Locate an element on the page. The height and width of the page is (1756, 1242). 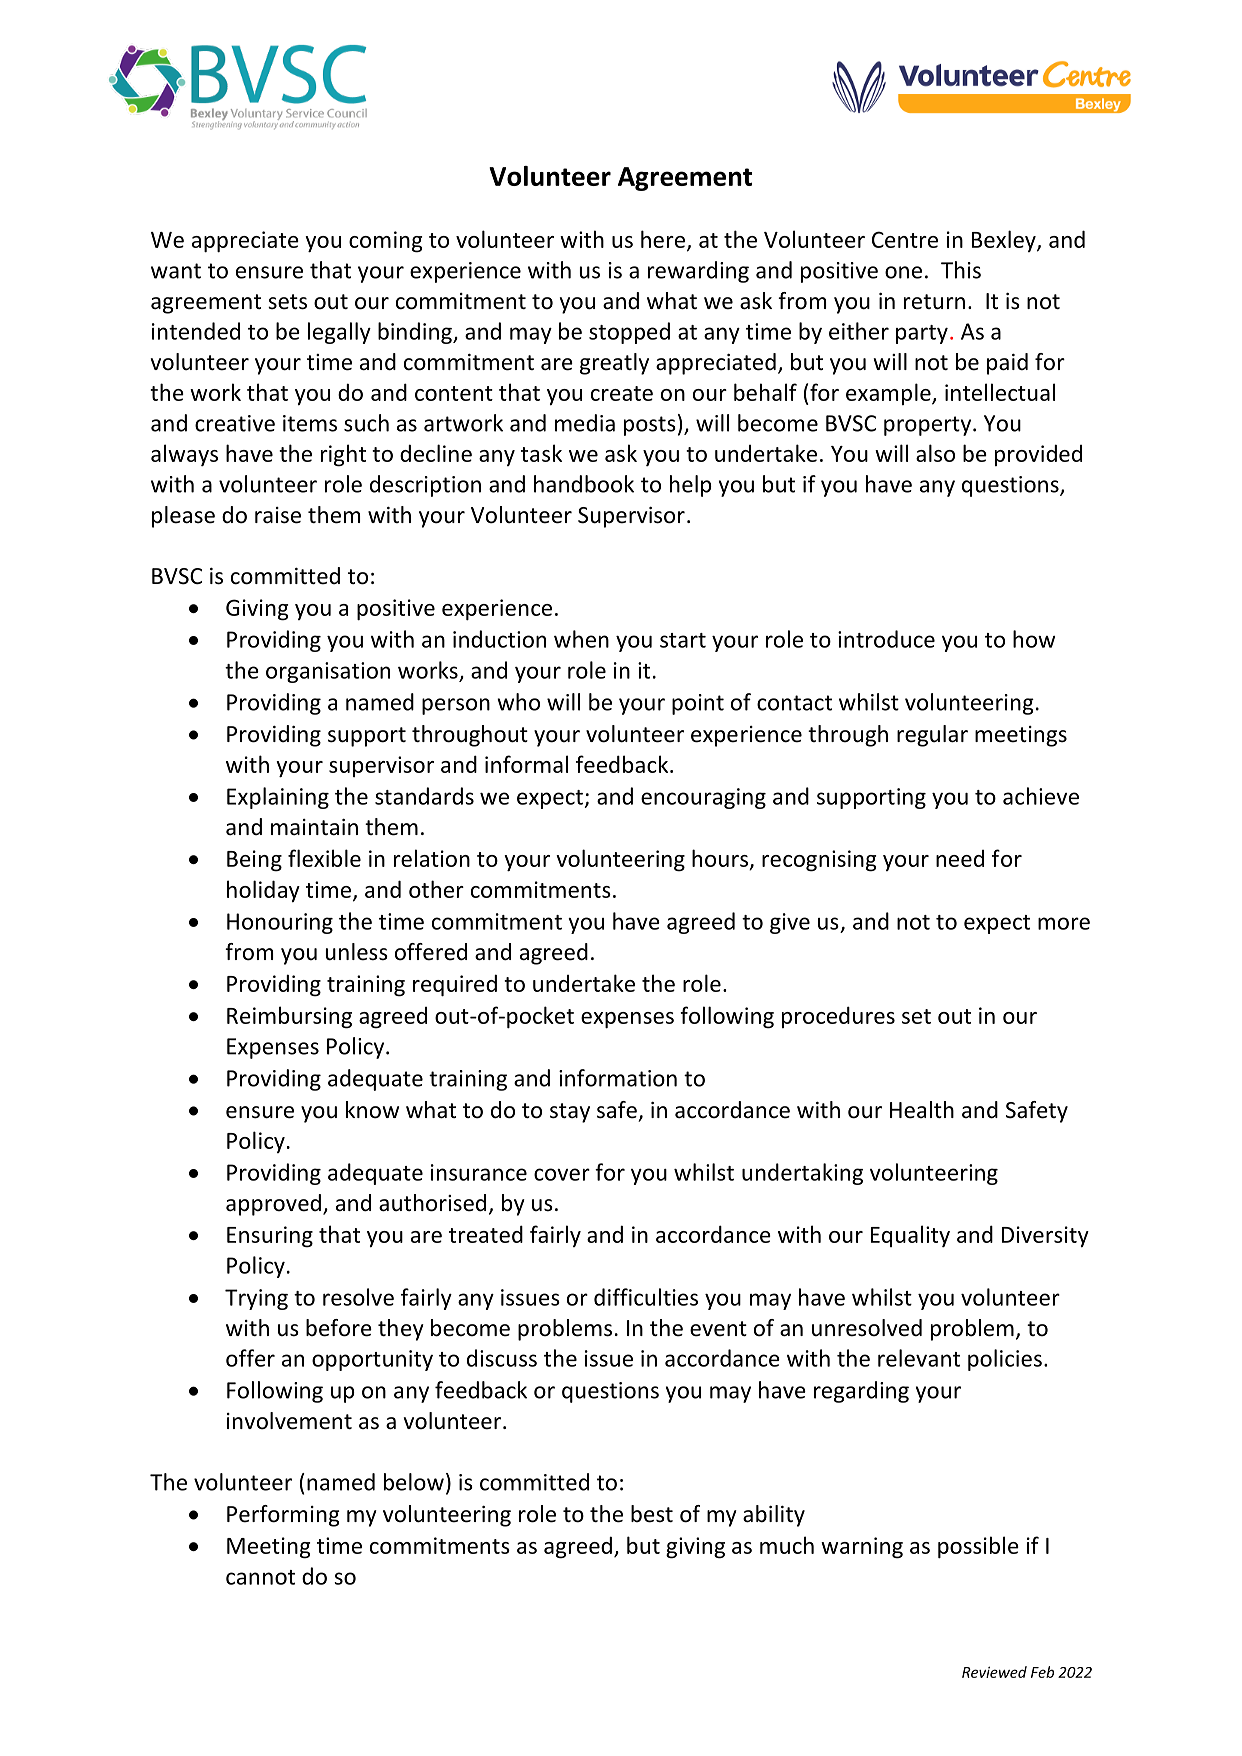
best is located at coordinates (652, 1514).
